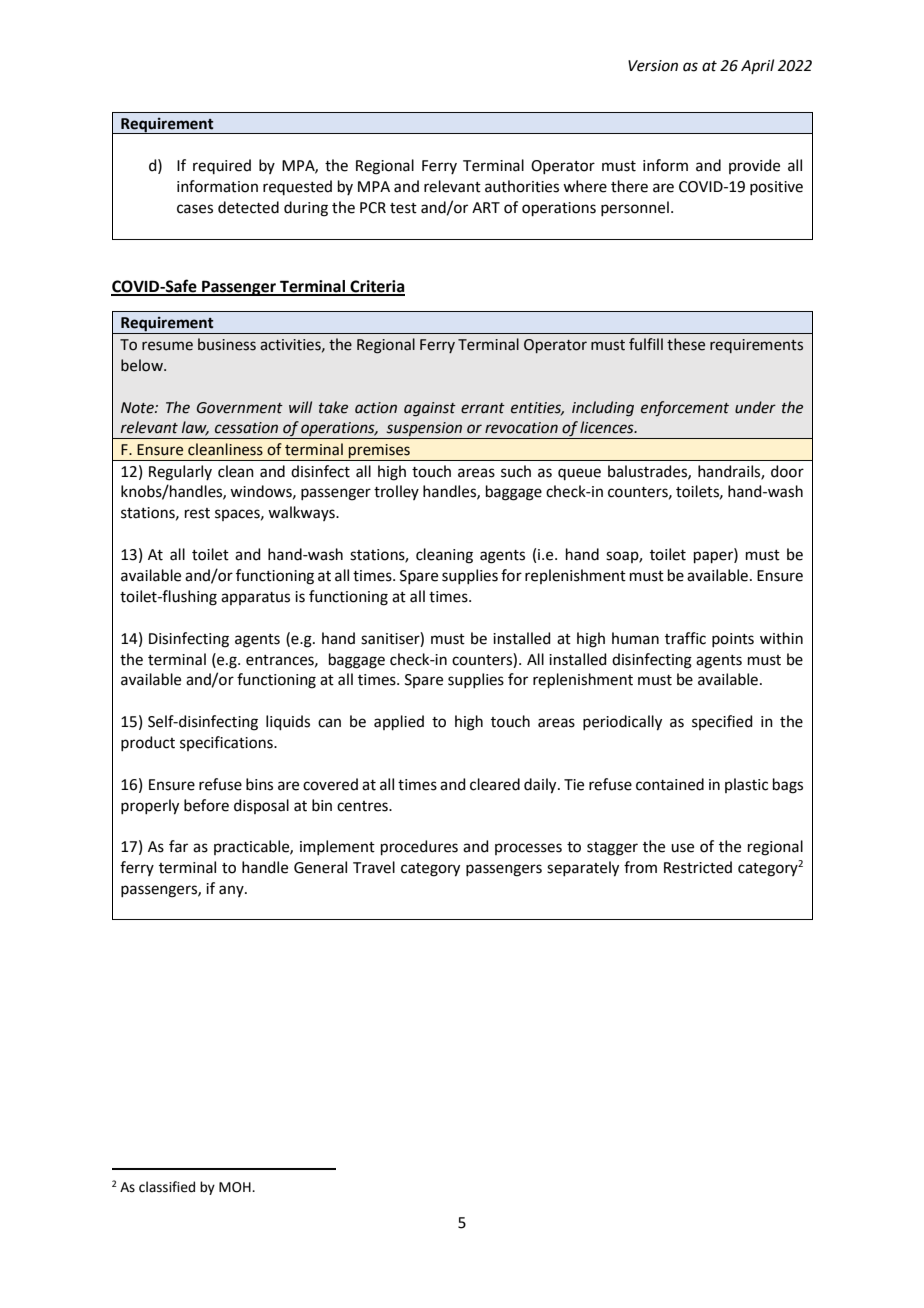  What do you see at coordinates (425, 430) in the screenshot?
I see `suspension` at bounding box center [425, 430].
